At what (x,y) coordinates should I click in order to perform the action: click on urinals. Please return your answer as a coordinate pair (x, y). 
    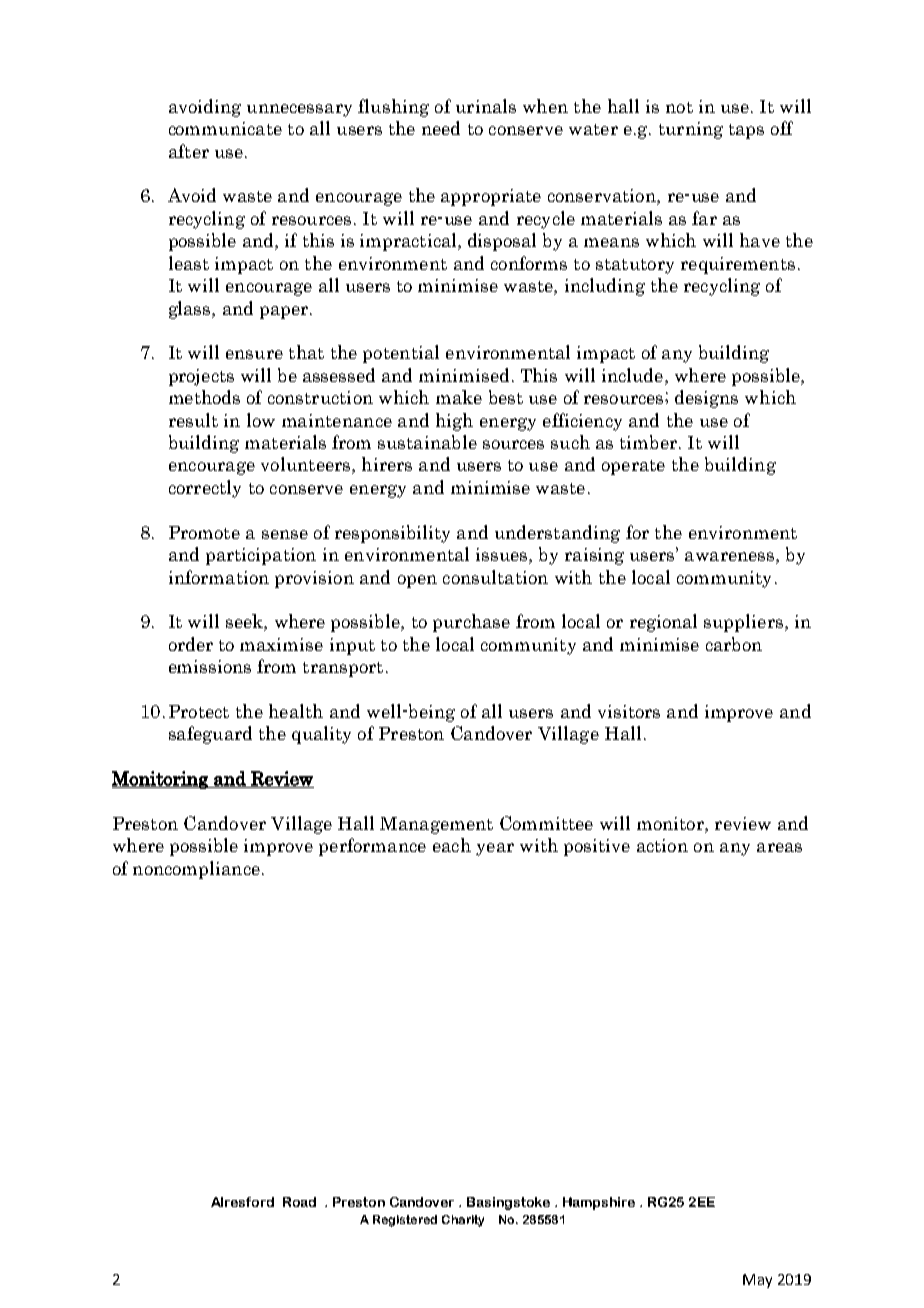
    Looking at the image, I should click on (486, 106).
